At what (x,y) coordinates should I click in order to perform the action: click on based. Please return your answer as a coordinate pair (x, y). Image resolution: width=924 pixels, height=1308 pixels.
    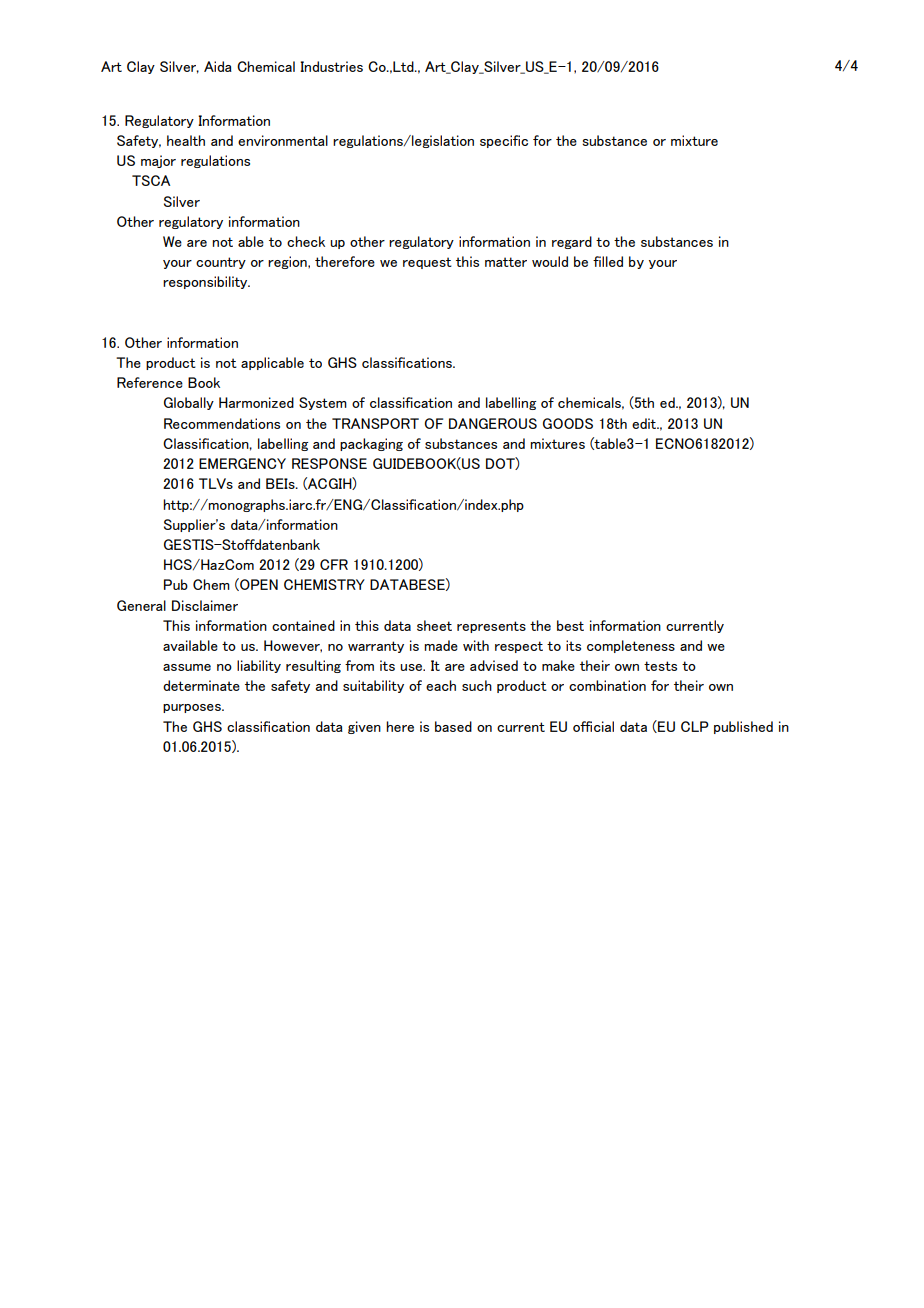
    Looking at the image, I should click on (453, 726).
